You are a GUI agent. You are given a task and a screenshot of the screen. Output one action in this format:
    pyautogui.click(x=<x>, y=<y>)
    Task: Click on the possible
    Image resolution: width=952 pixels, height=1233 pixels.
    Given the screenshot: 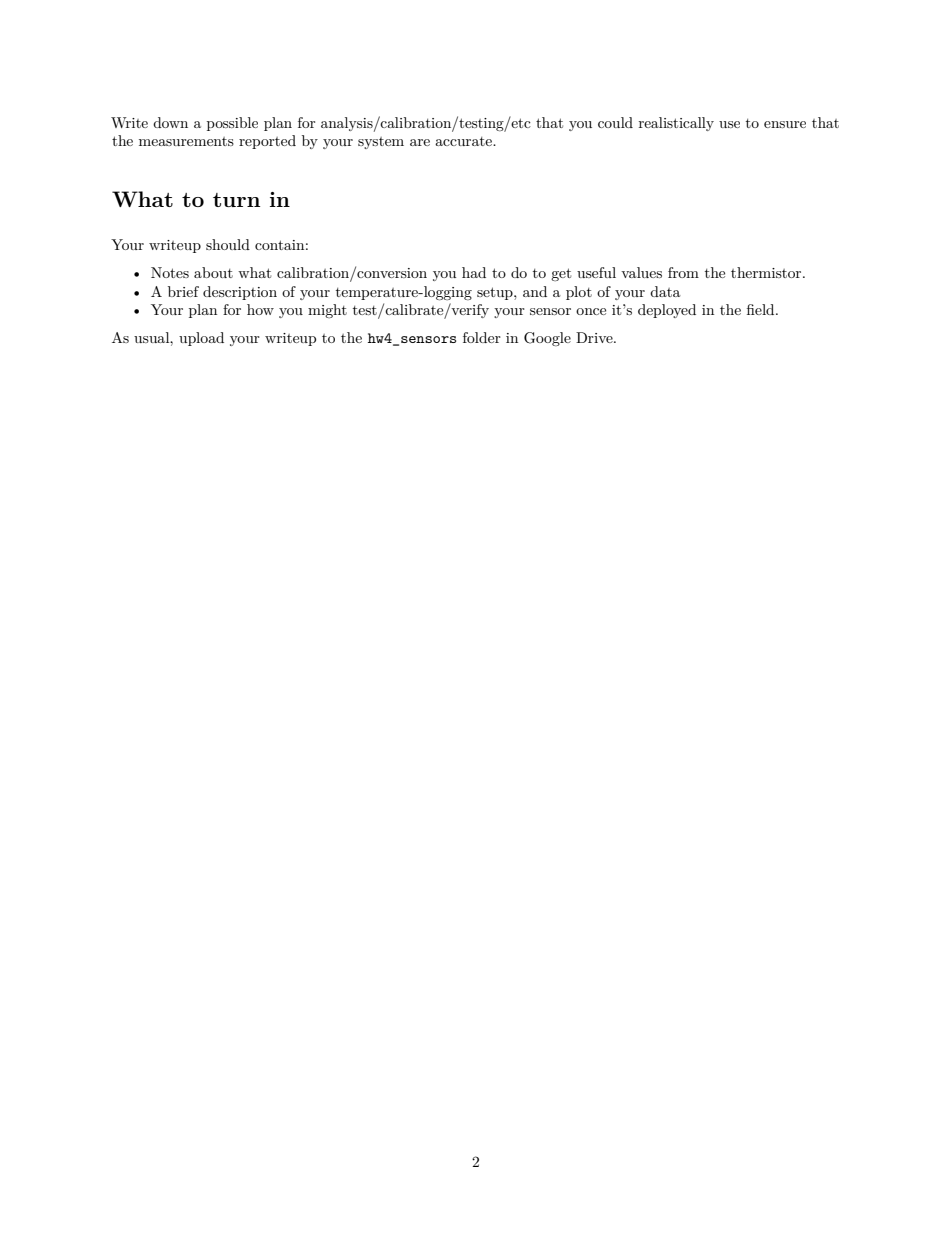 What is the action you would take?
    pyautogui.click(x=232, y=124)
